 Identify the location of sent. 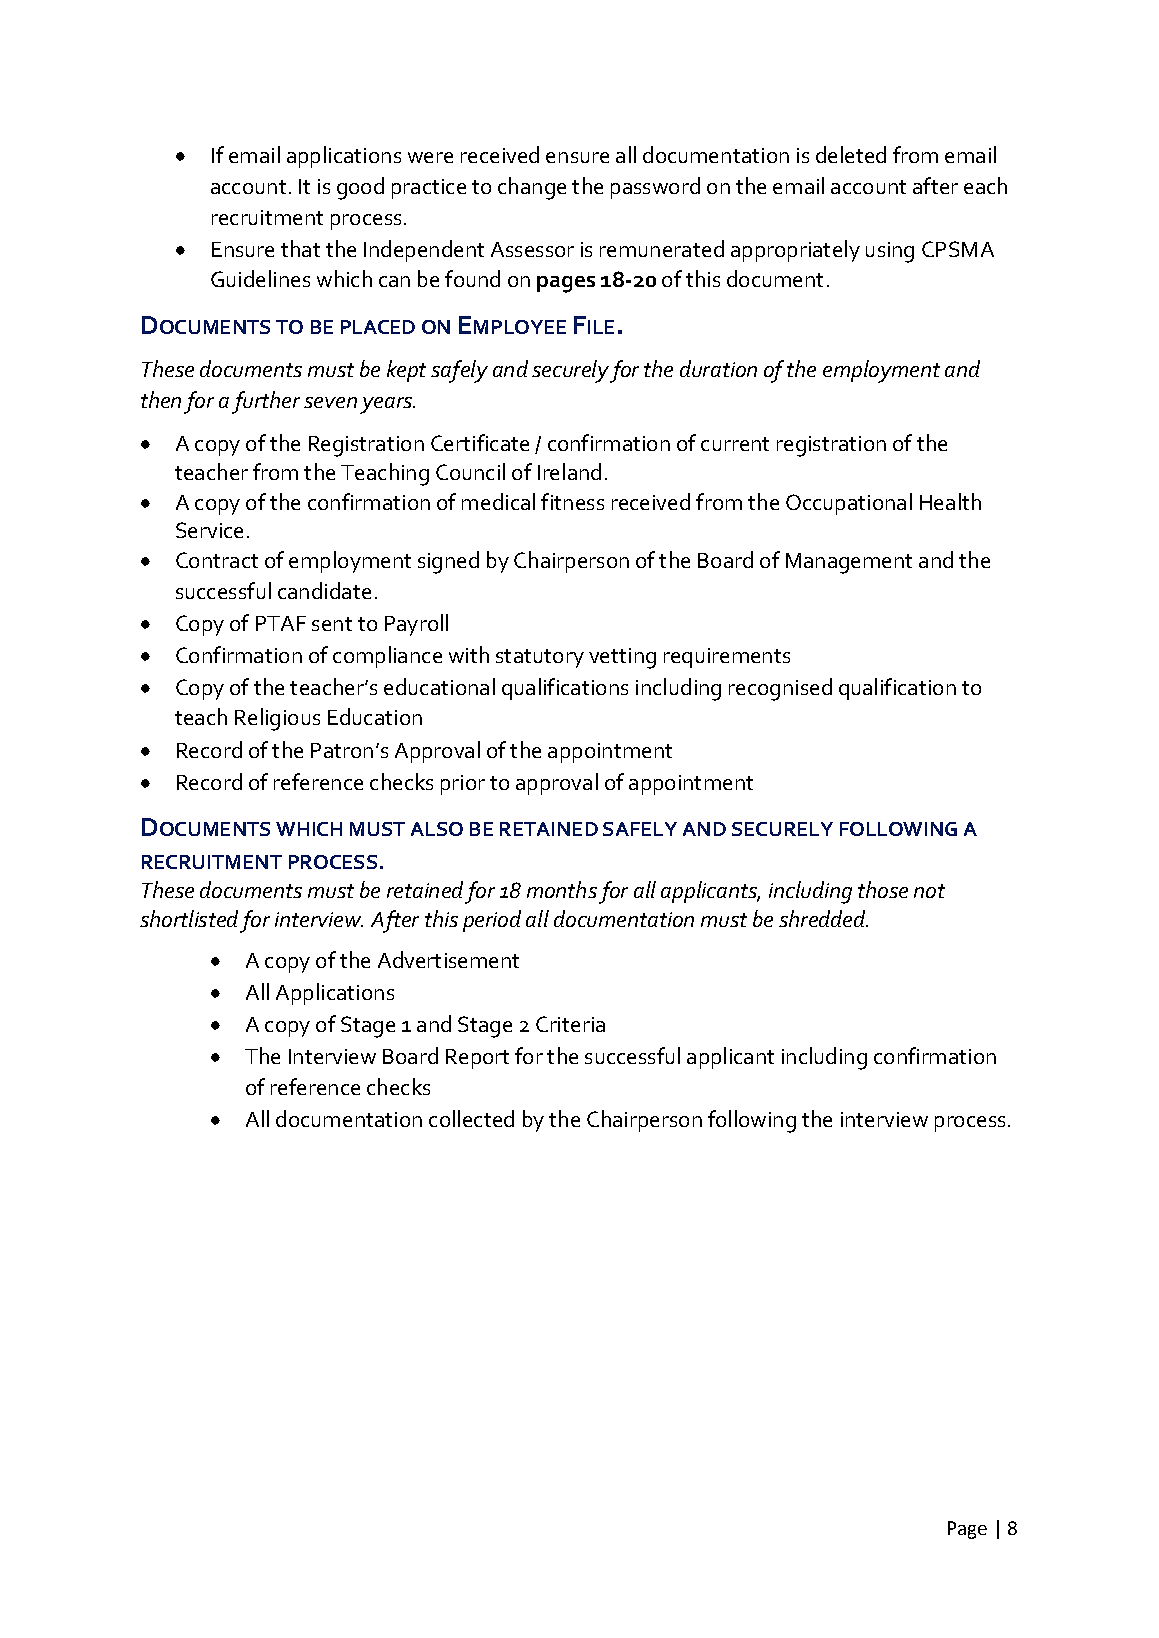
(332, 624).
